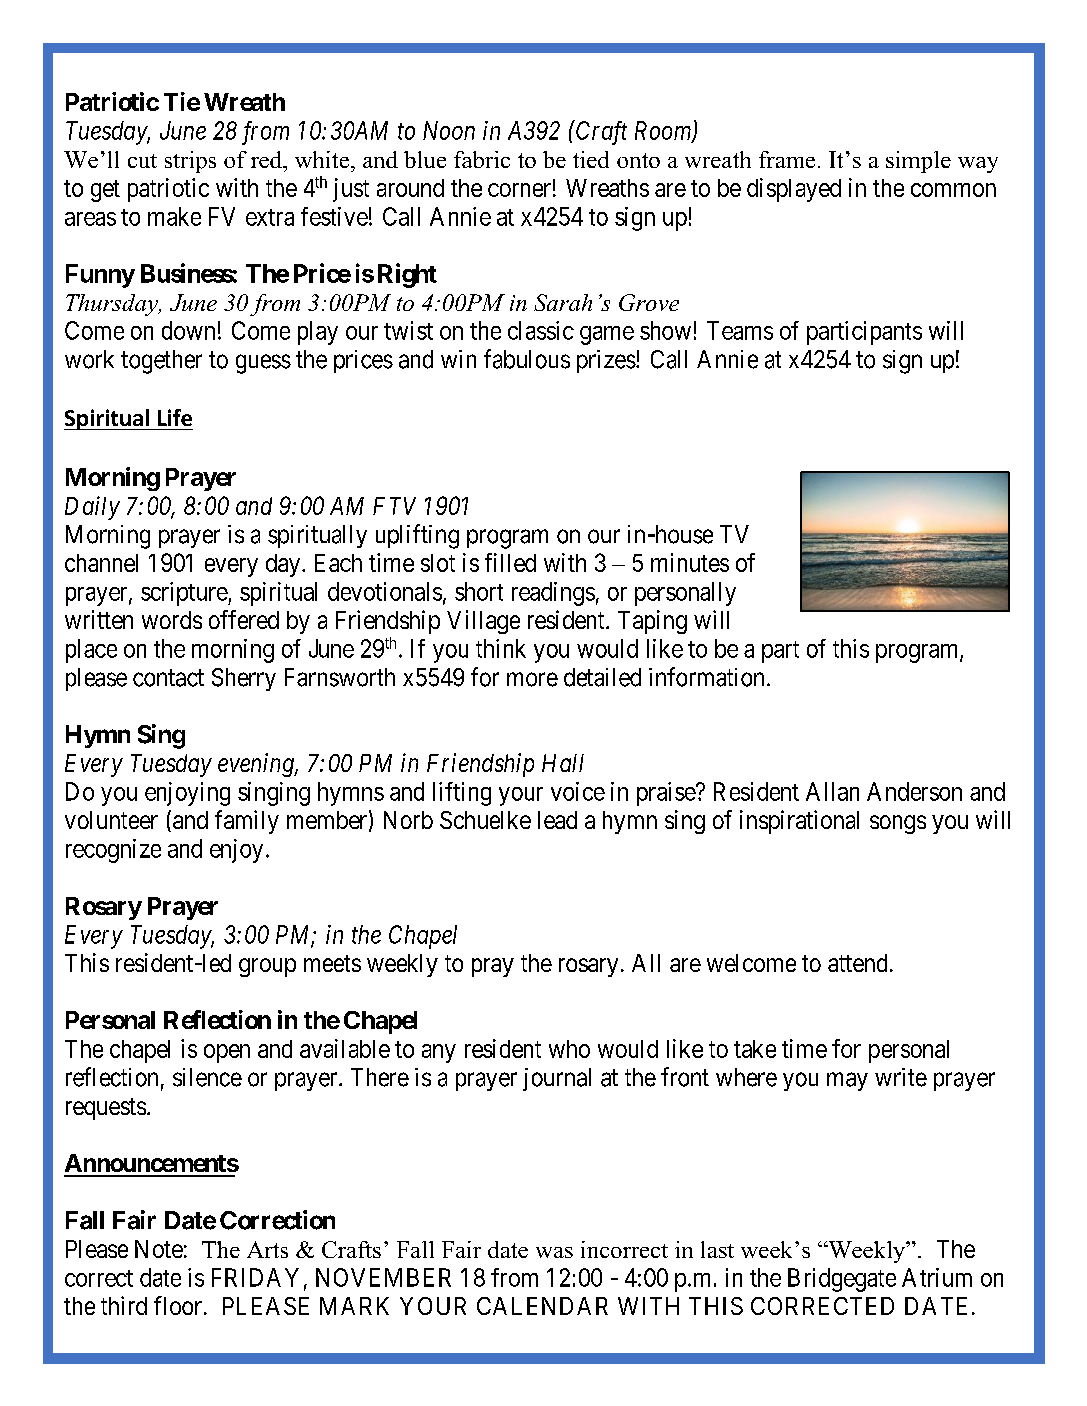 The height and width of the page is (1406, 1087). I want to click on fabric, so click(482, 159).
